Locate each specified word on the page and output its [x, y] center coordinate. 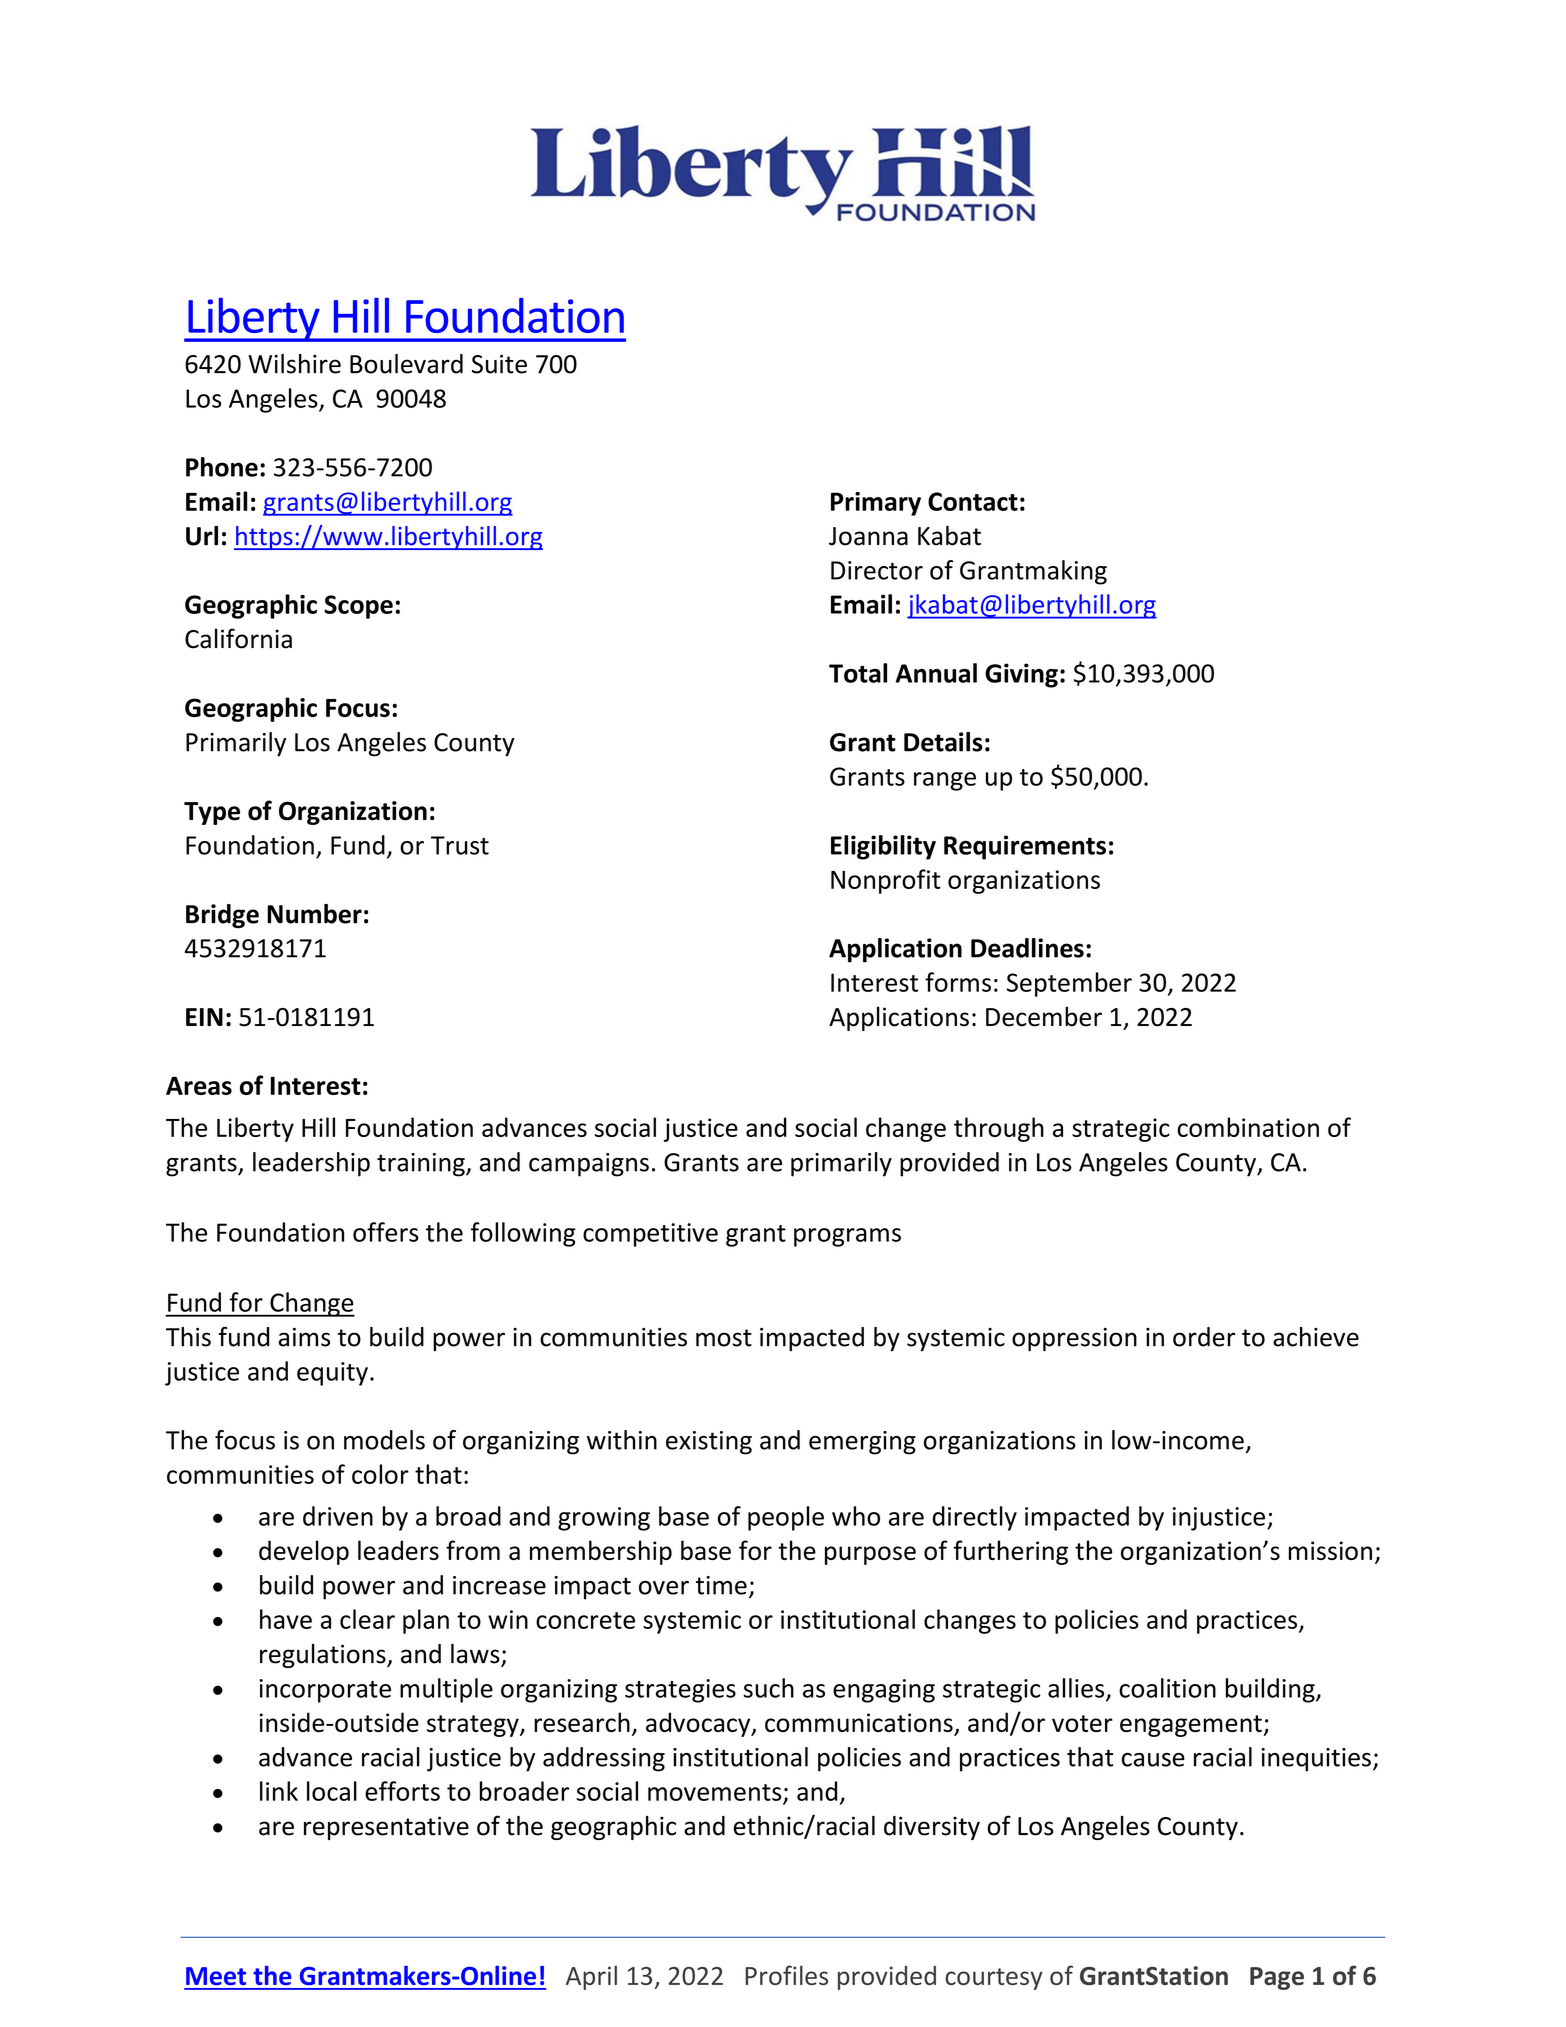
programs [847, 1237]
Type [212, 813]
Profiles [786, 1975]
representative [386, 1828]
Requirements [1025, 847]
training [422, 1165]
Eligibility [883, 847]
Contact [973, 501]
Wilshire [294, 364]
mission [1330, 1550]
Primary [876, 504]
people [786, 1518]
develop [304, 1552]
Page [1277, 1978]
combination [1248, 1127]
